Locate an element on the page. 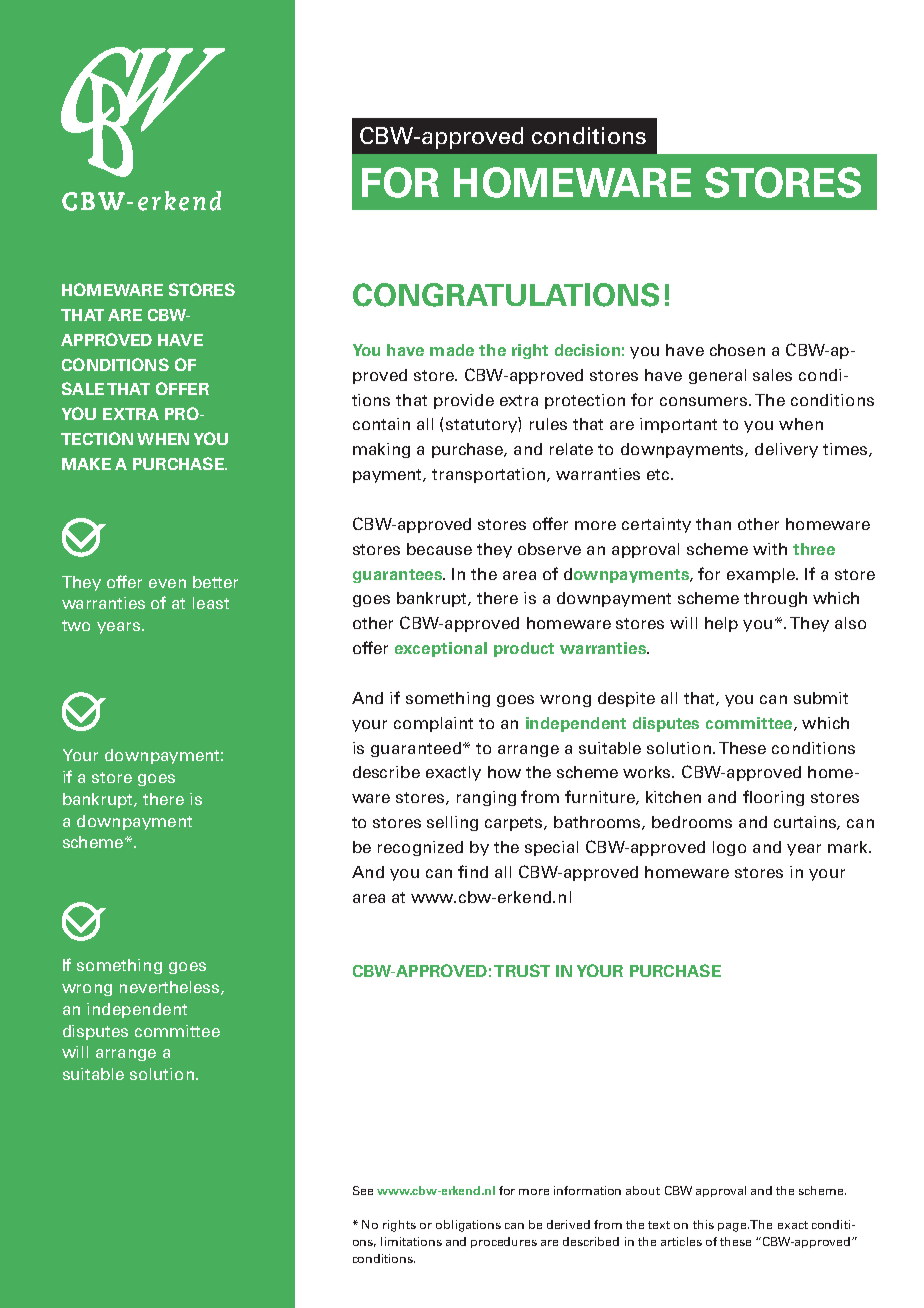 The width and height of the page is (924, 1308). flooring is located at coordinates (773, 798).
